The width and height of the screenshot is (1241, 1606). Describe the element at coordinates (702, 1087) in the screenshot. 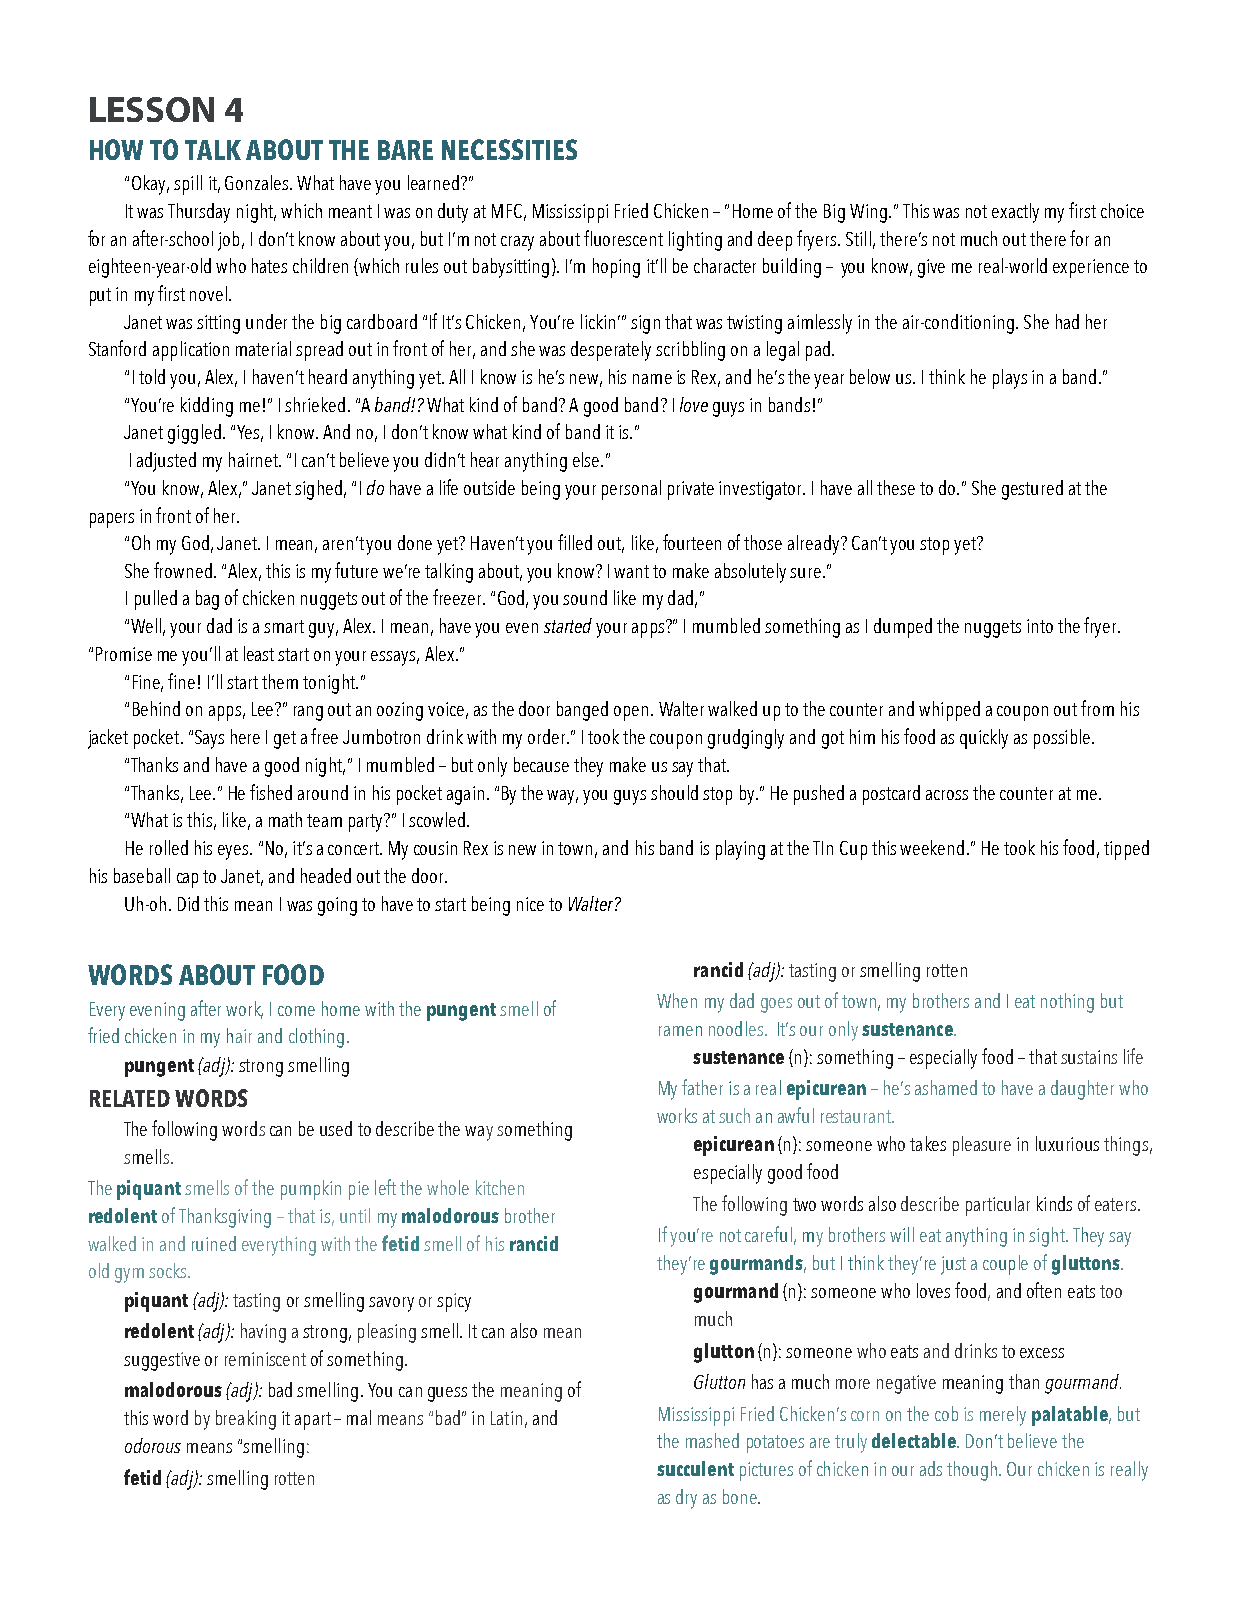

I see `father` at that location.
